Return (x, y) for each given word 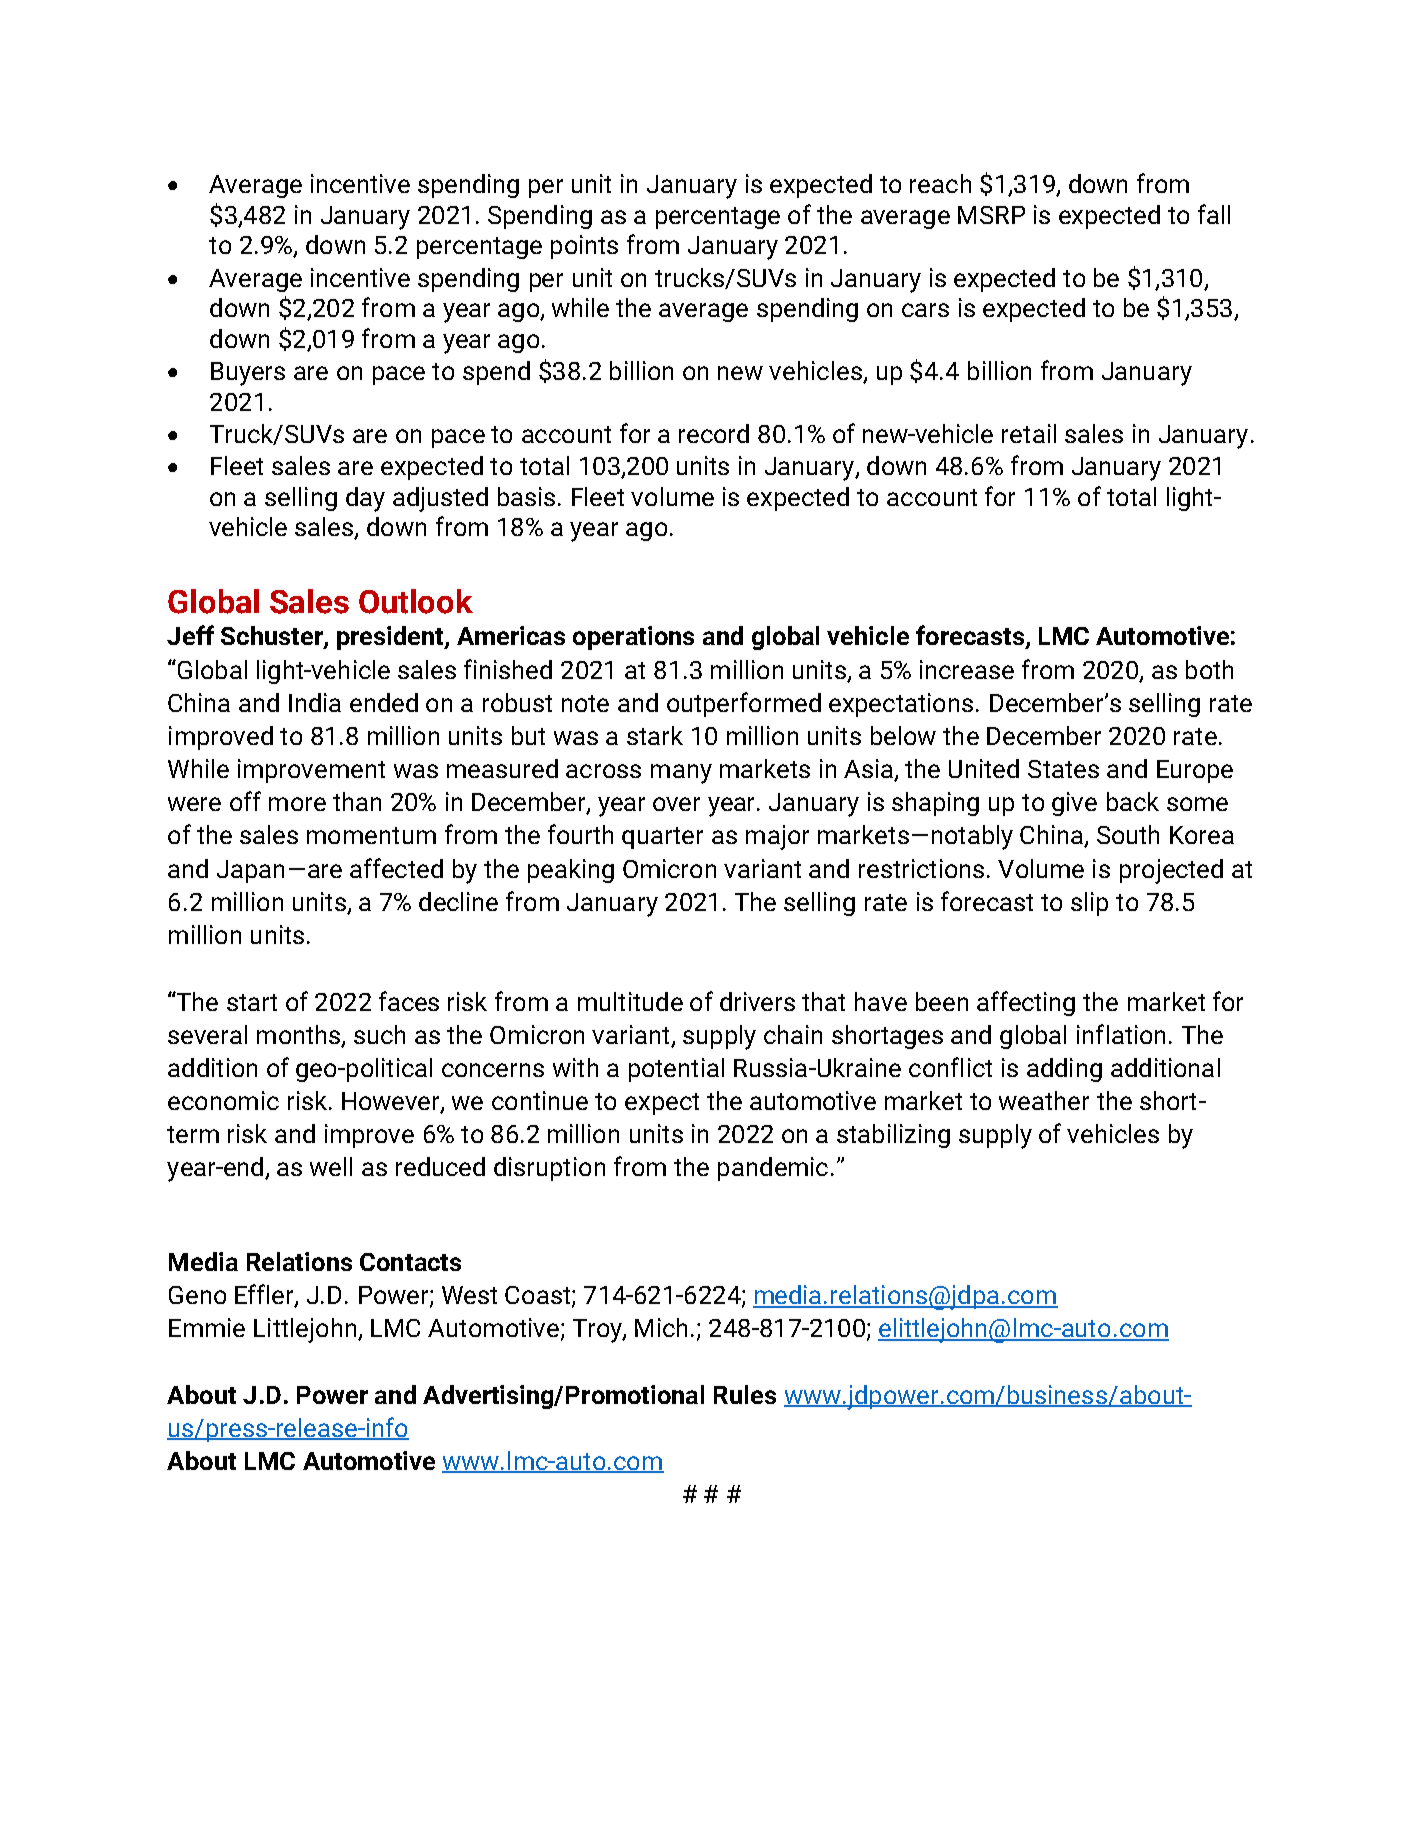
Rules (745, 1394)
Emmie (207, 1327)
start (252, 1002)
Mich (661, 1327)
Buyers (248, 374)
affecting (1026, 1003)
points (584, 247)
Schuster (273, 637)
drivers (757, 1001)
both (1209, 669)
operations (633, 638)
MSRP (991, 215)
